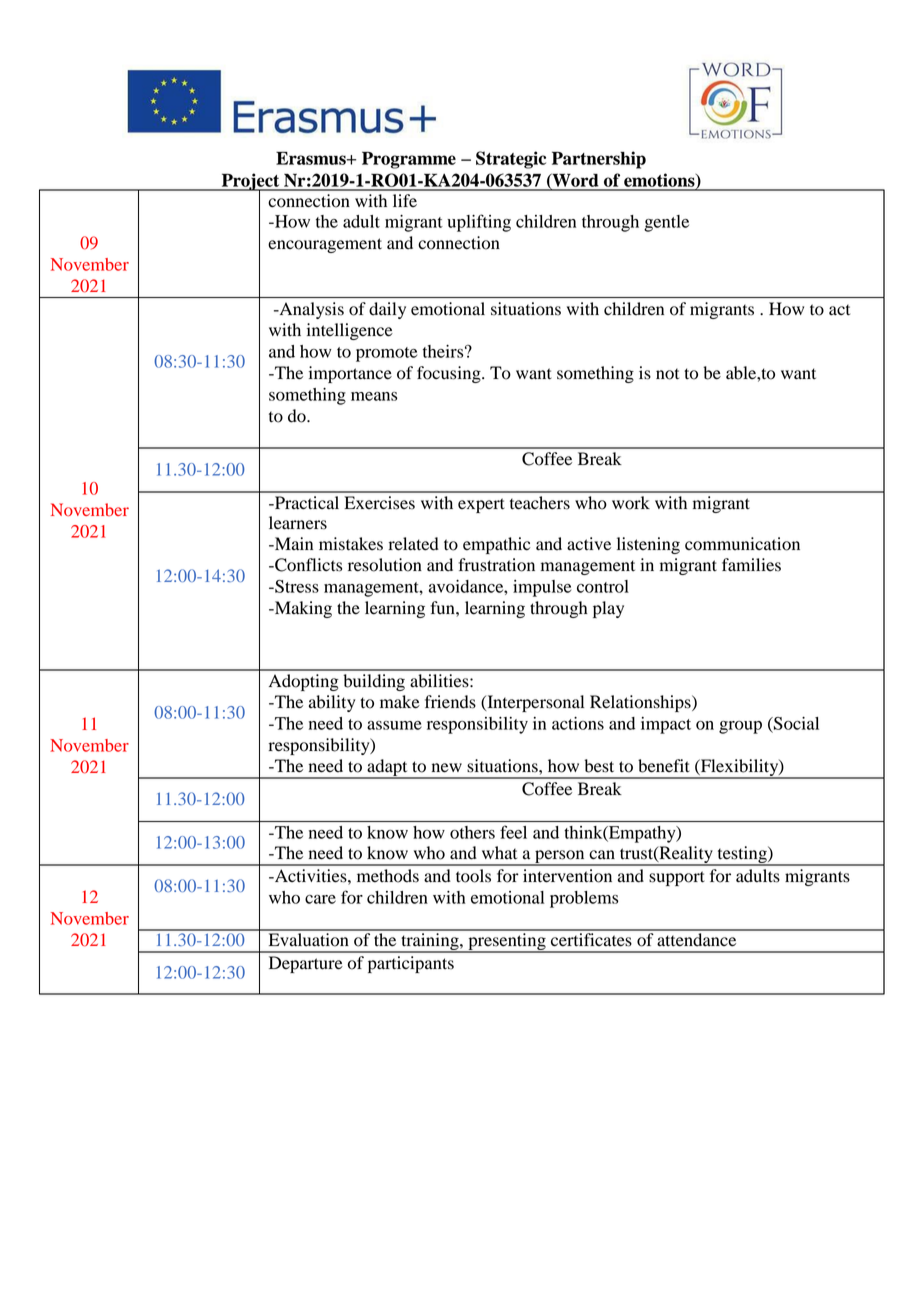 This screenshot has height=1307, width=924. Describe the element at coordinates (584, 899) in the screenshot. I see `problems` at that location.
